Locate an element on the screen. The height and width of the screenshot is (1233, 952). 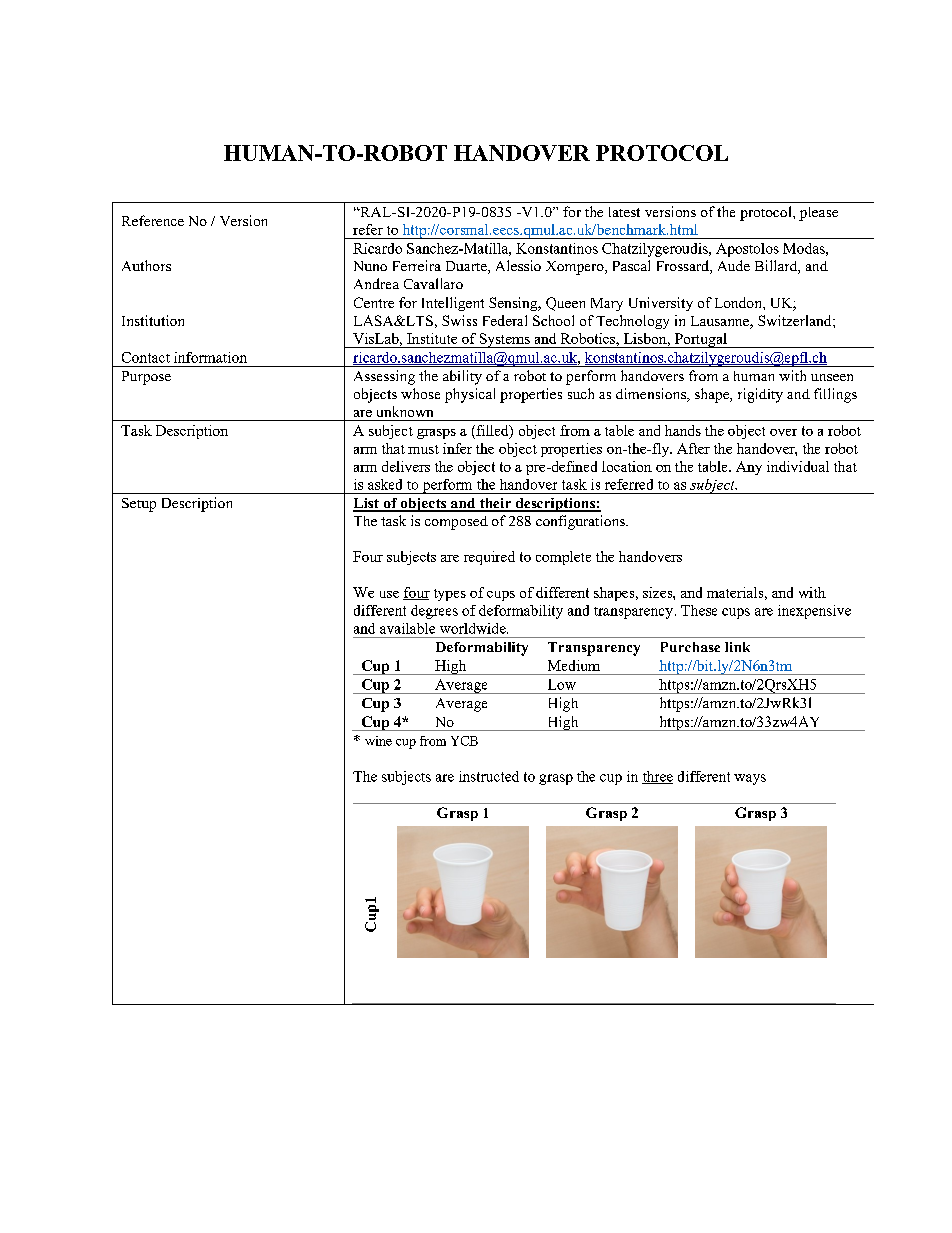
composed is located at coordinates (456, 523).
